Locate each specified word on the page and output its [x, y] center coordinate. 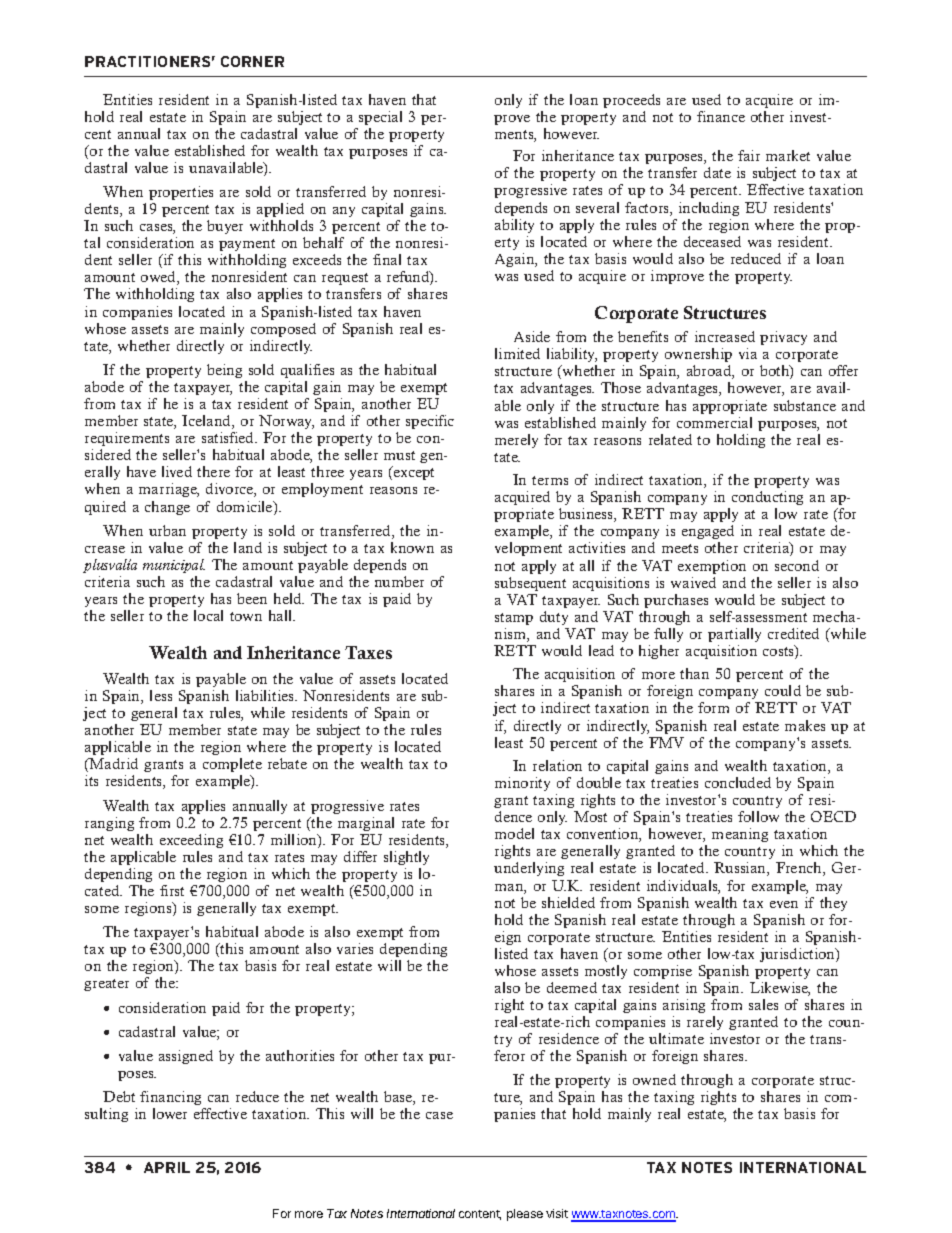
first [172, 890]
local [208, 615]
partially [734, 635]
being [224, 371]
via [748, 353]
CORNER [252, 61]
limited [517, 353]
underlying [529, 869]
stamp [514, 619]
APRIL [167, 1167]
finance [721, 116]
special [380, 118]
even [784, 904]
